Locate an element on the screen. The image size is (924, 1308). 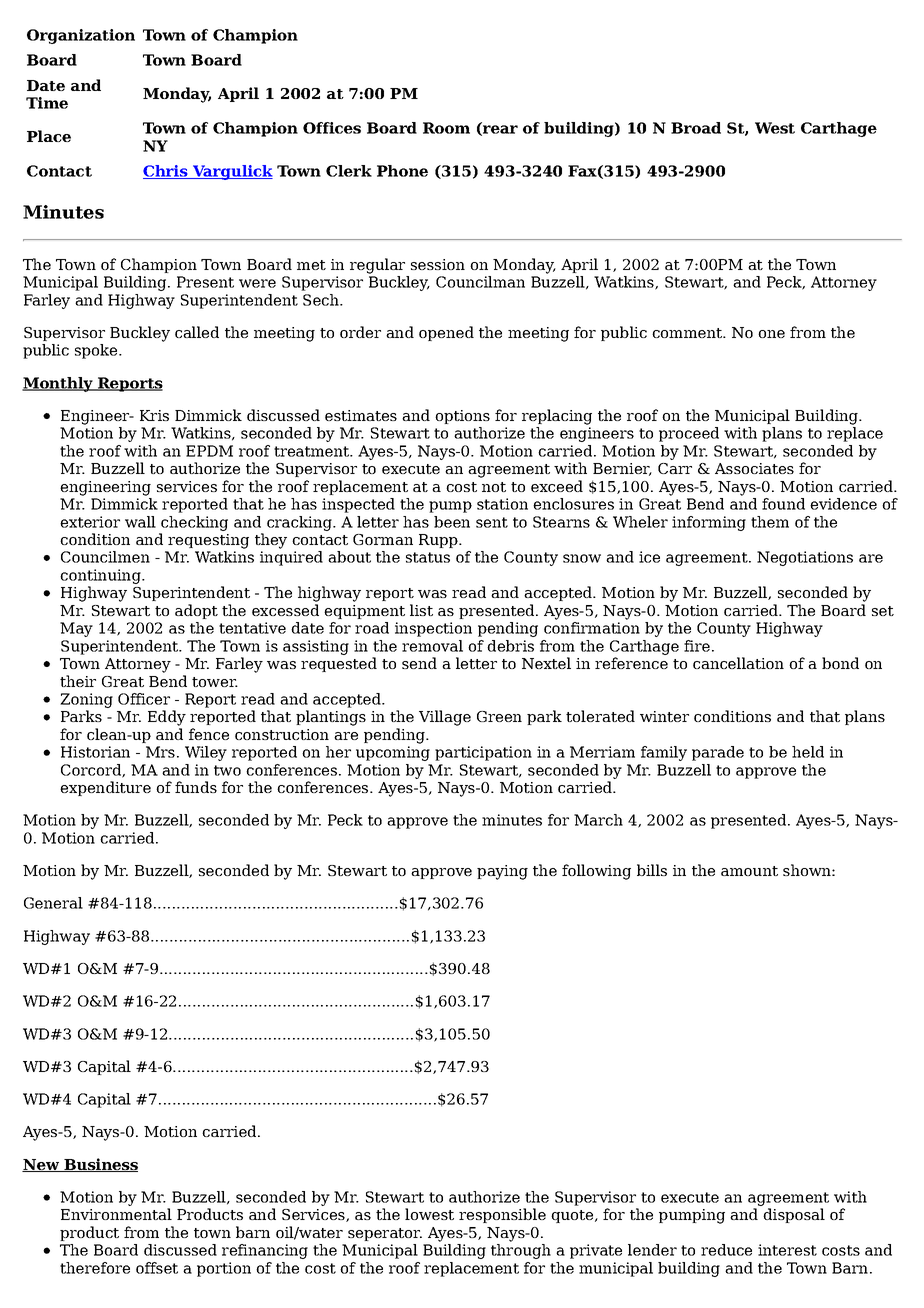
responsible is located at coordinates (502, 1215).
